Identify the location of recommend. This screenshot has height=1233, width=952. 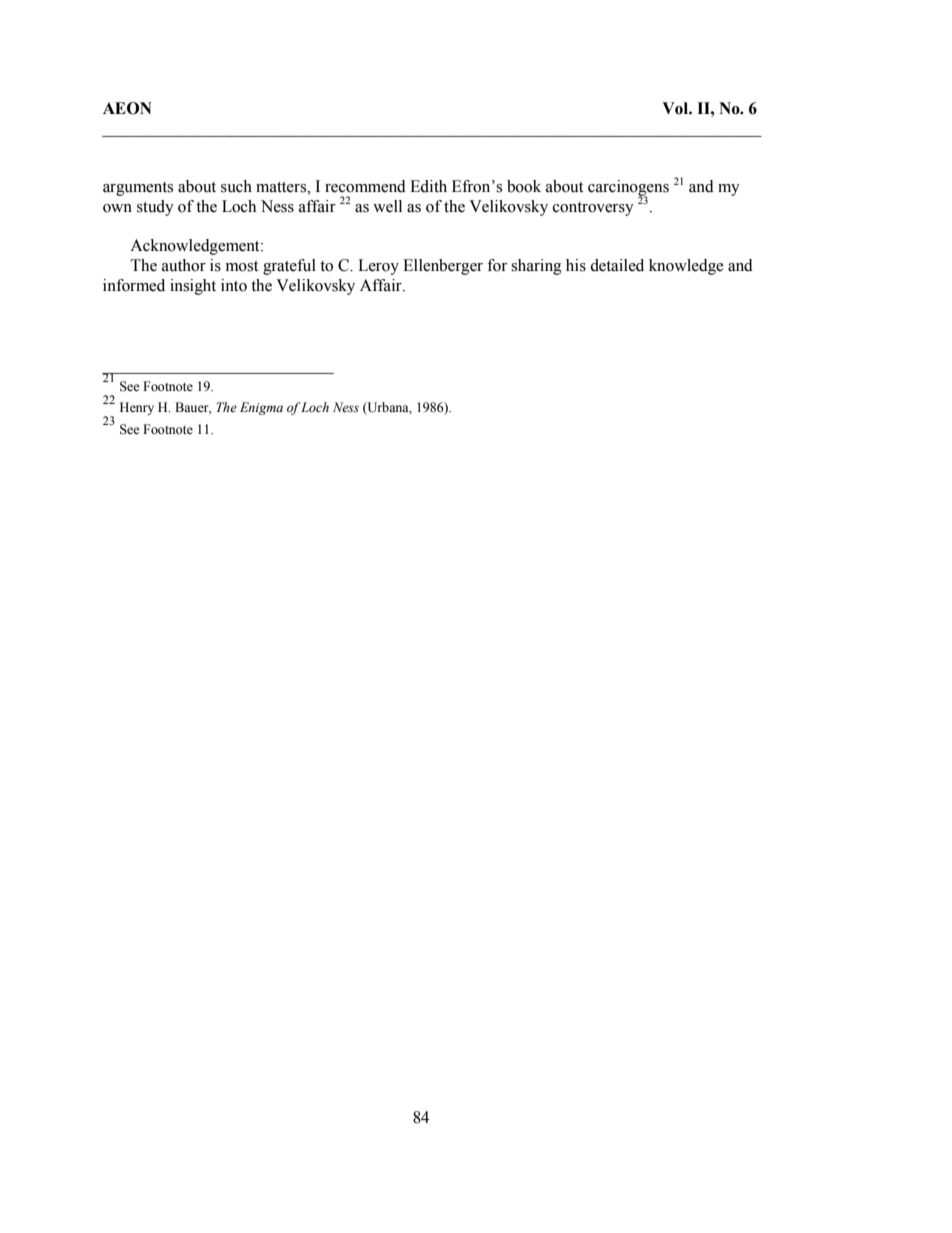
(365, 186).
